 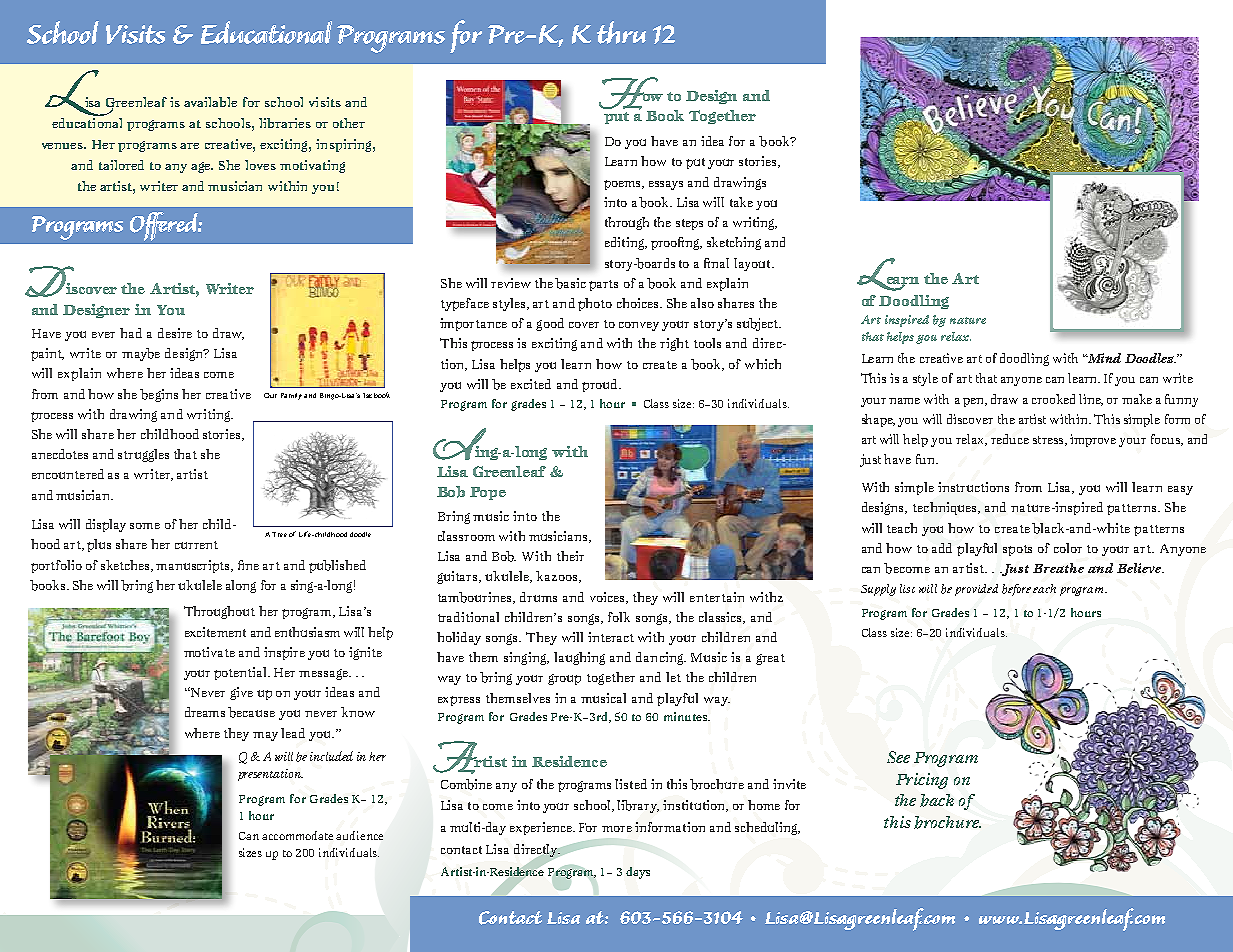 I want to click on laughing, so click(x=579, y=658).
